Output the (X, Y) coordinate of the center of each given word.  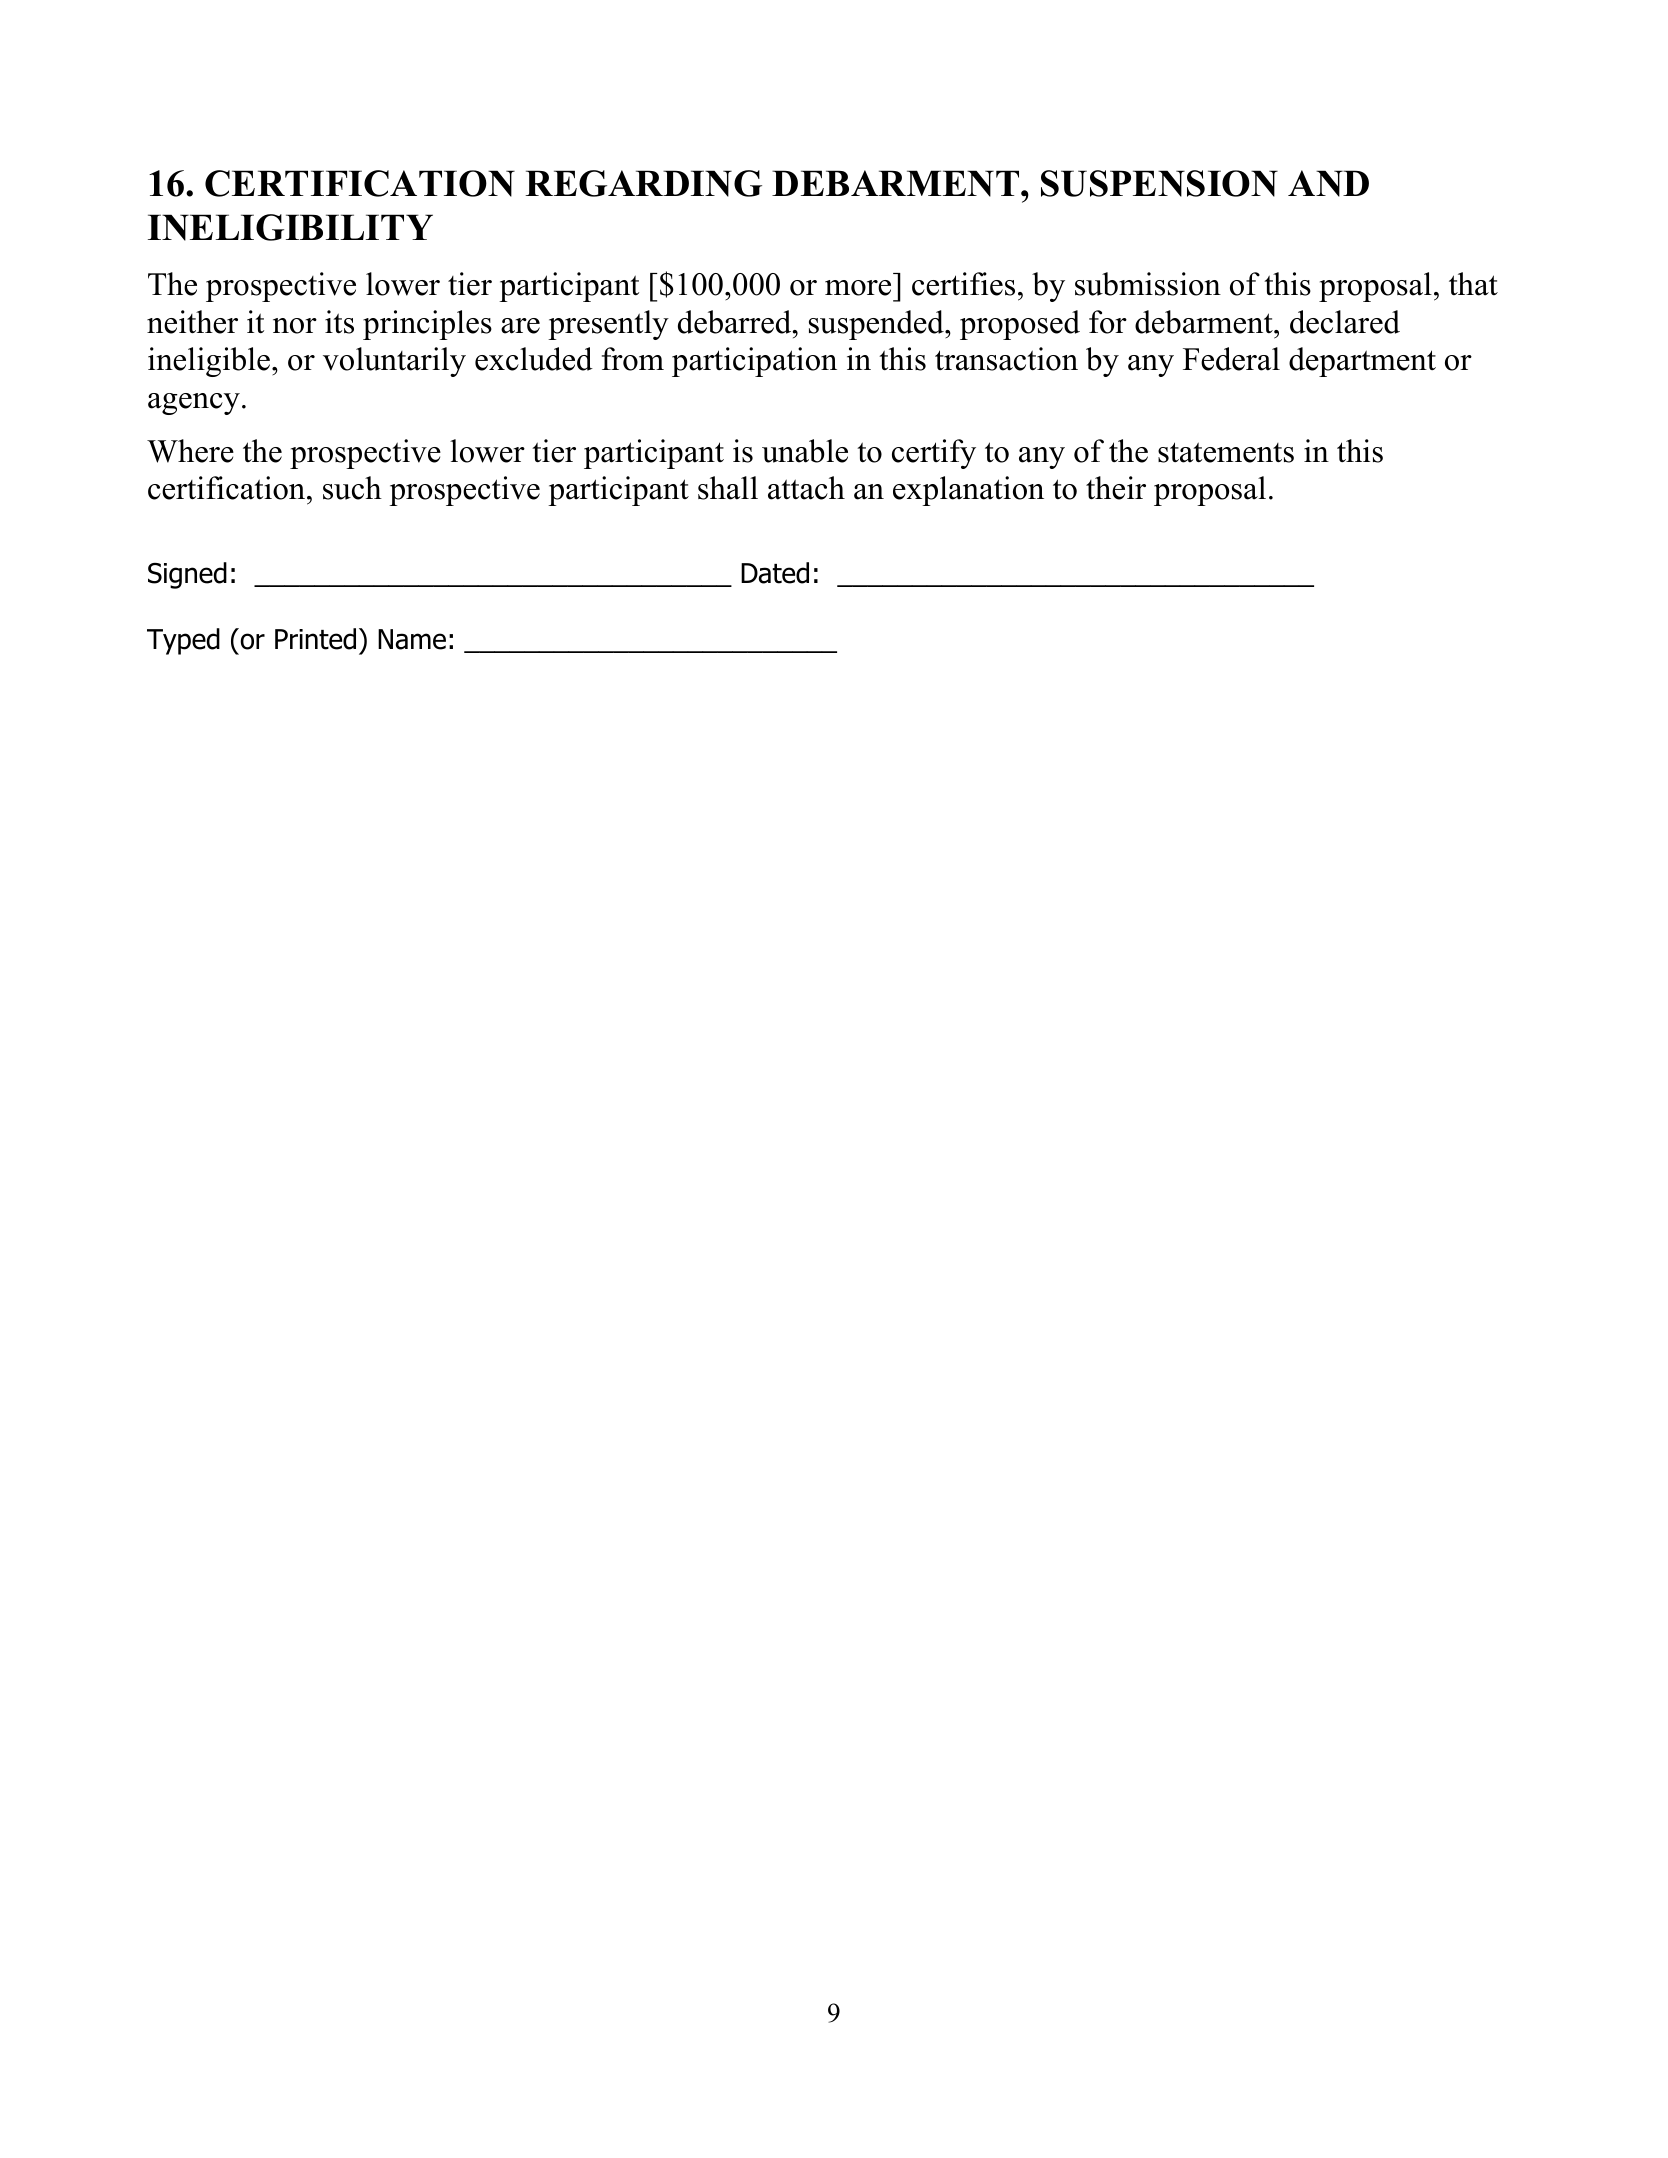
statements (1226, 452)
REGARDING (643, 183)
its (339, 322)
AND (1328, 183)
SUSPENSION (1159, 183)
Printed (315, 639)
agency (194, 404)
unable (805, 451)
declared (1345, 322)
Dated (775, 573)
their (1116, 488)
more (858, 288)
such (352, 488)
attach (806, 488)
